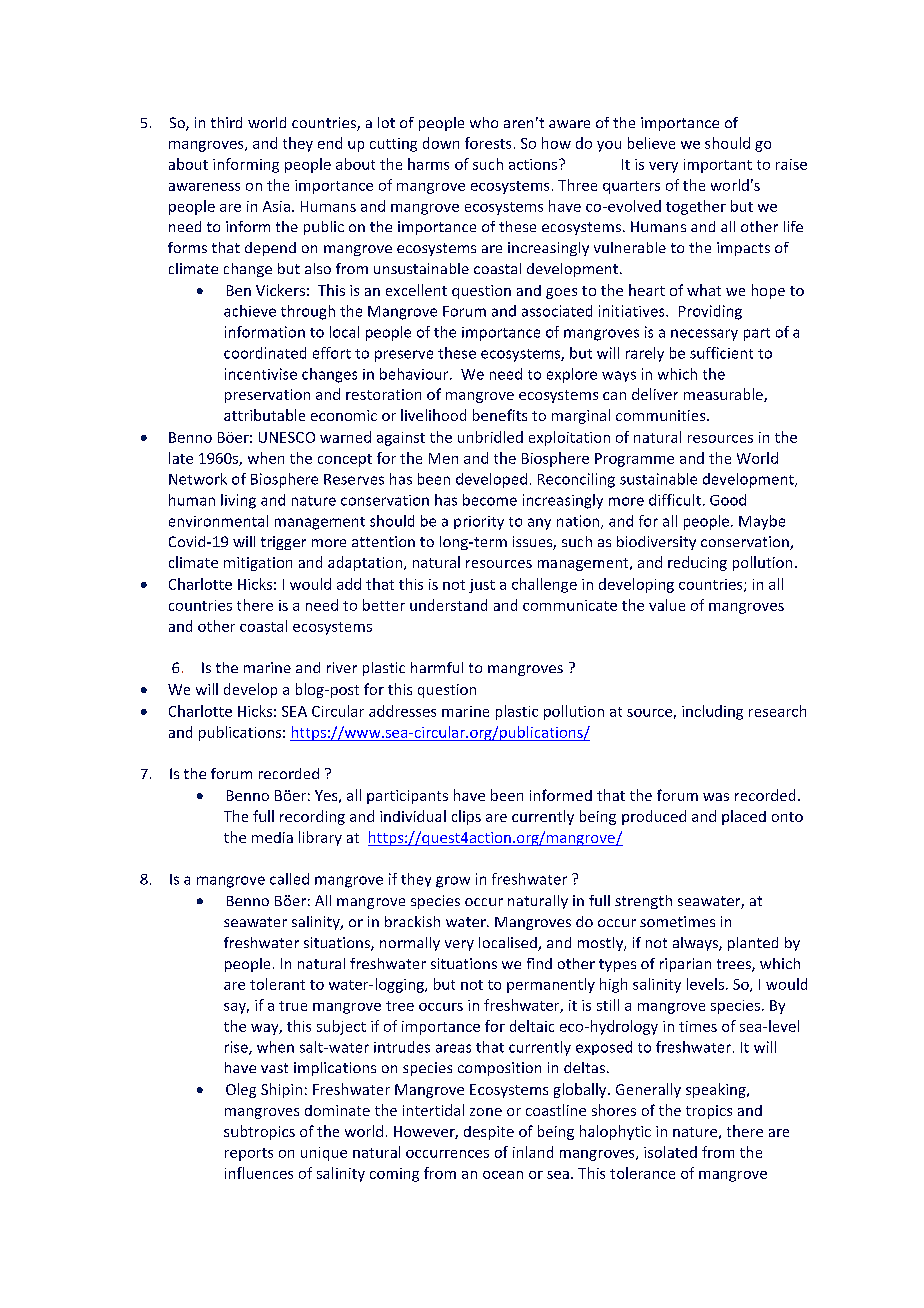 The image size is (924, 1308). What do you see at coordinates (466, 817) in the screenshot?
I see `clips` at bounding box center [466, 817].
